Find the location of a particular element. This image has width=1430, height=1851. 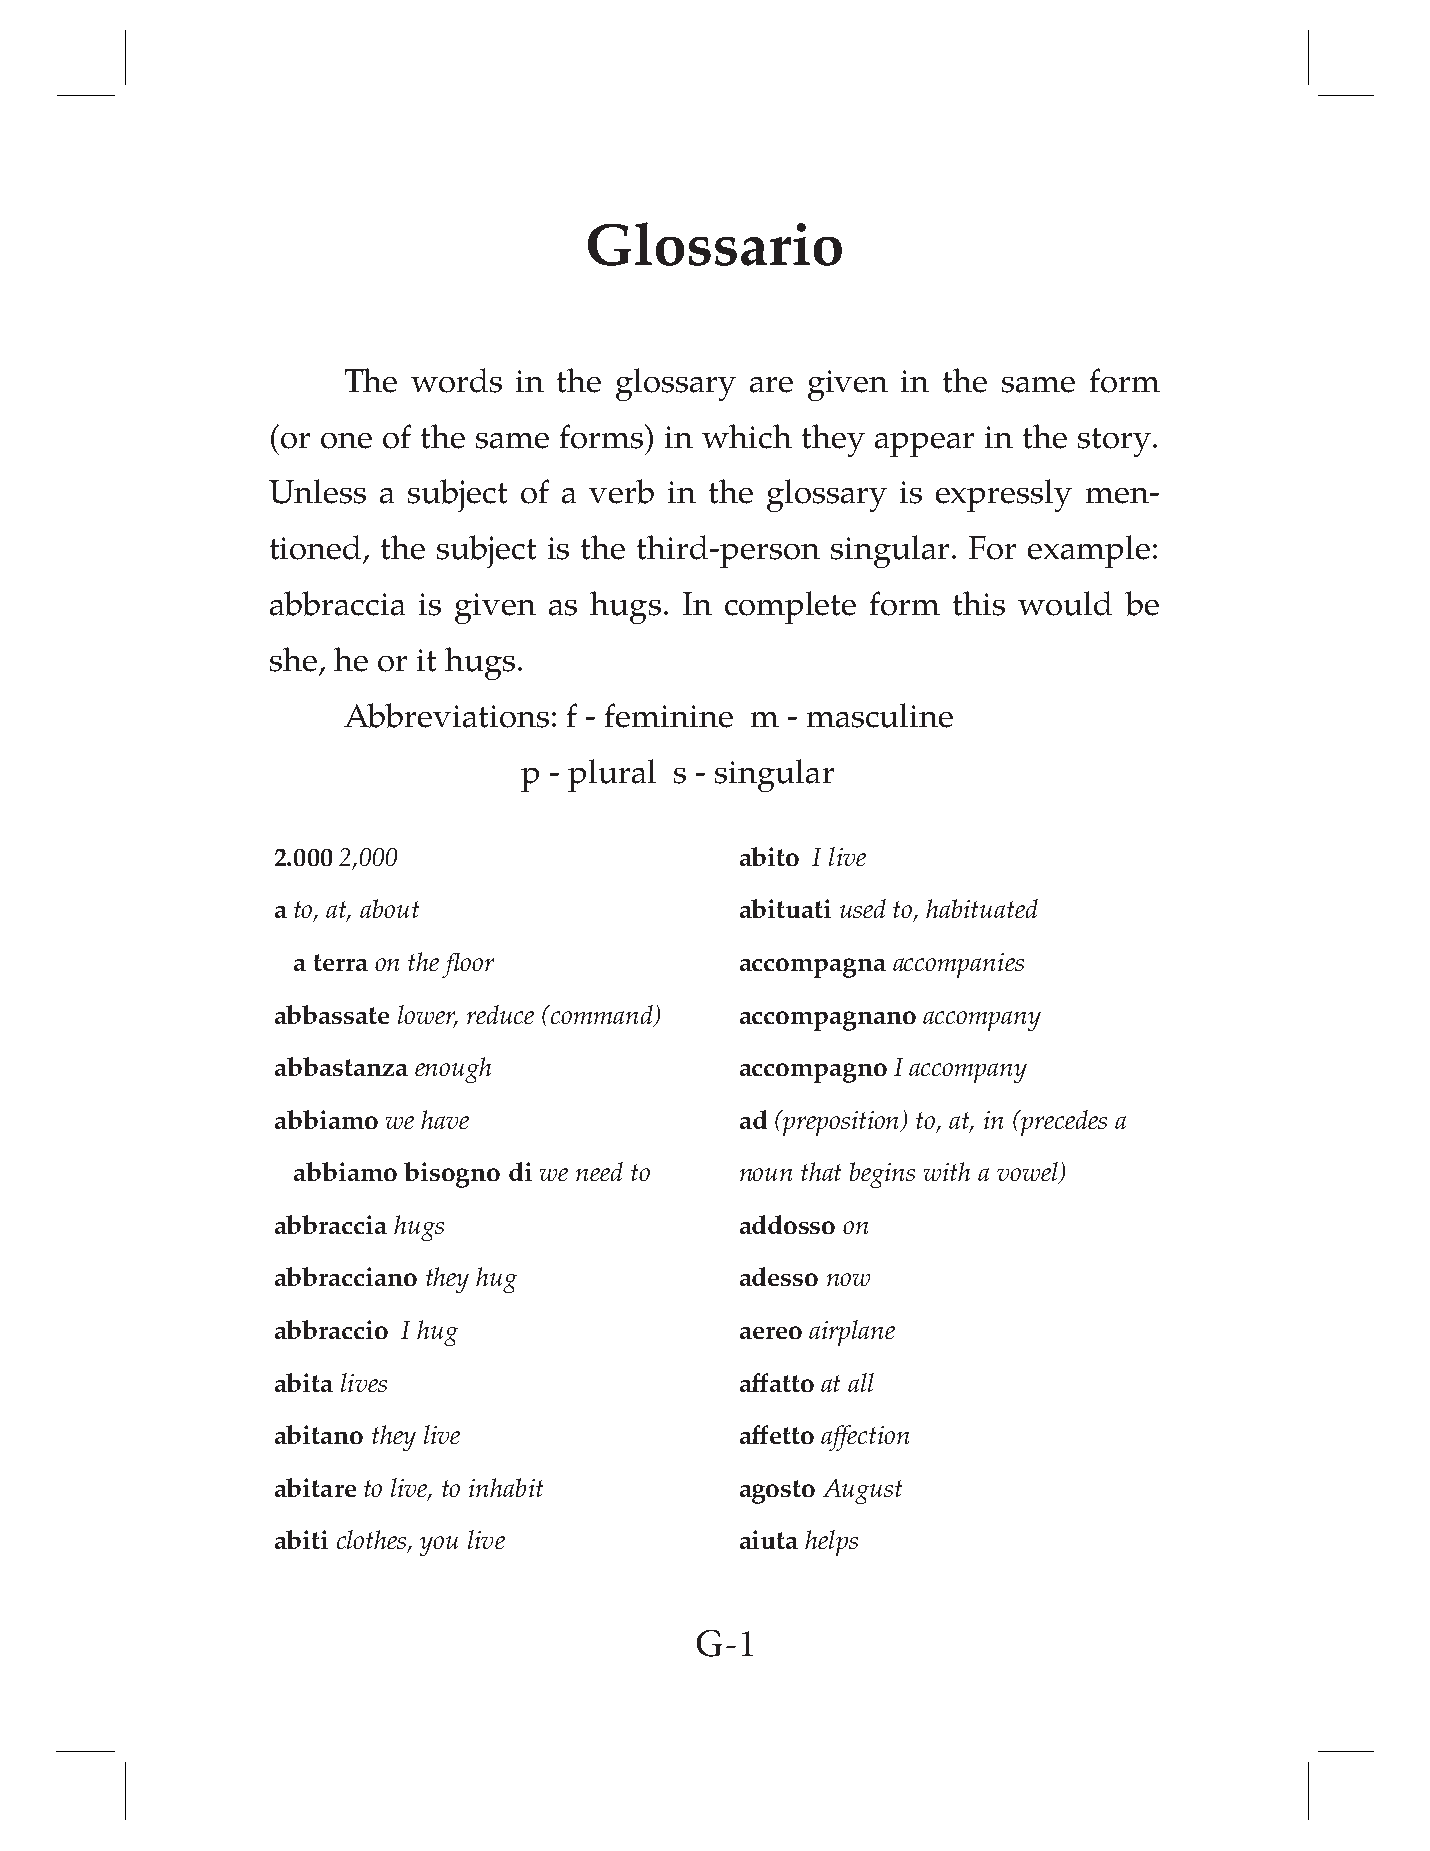

command is located at coordinates (602, 1015).
